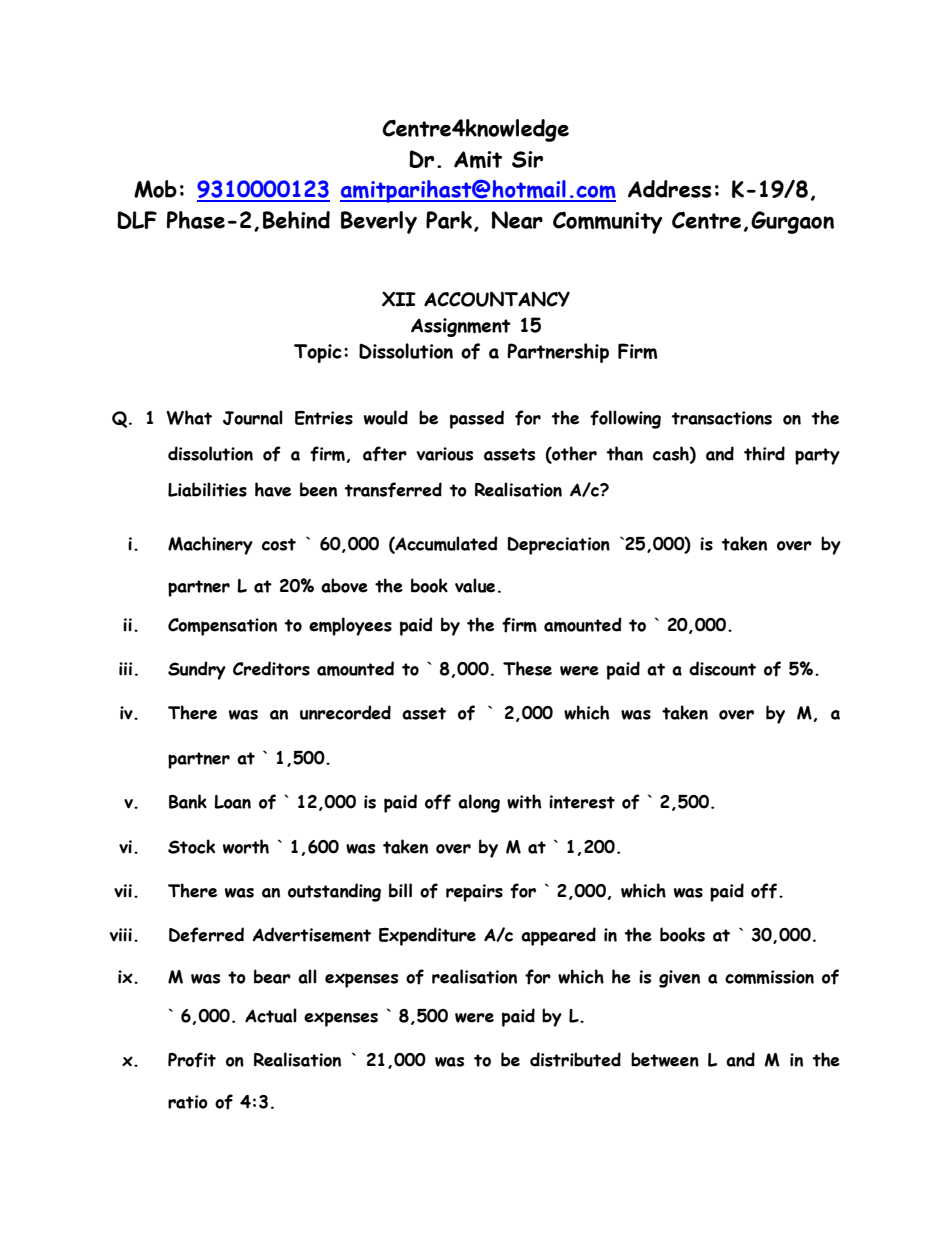 Image resolution: width=952 pixels, height=1233 pixels. Describe the element at coordinates (582, 802) in the page. I see `interest` at that location.
